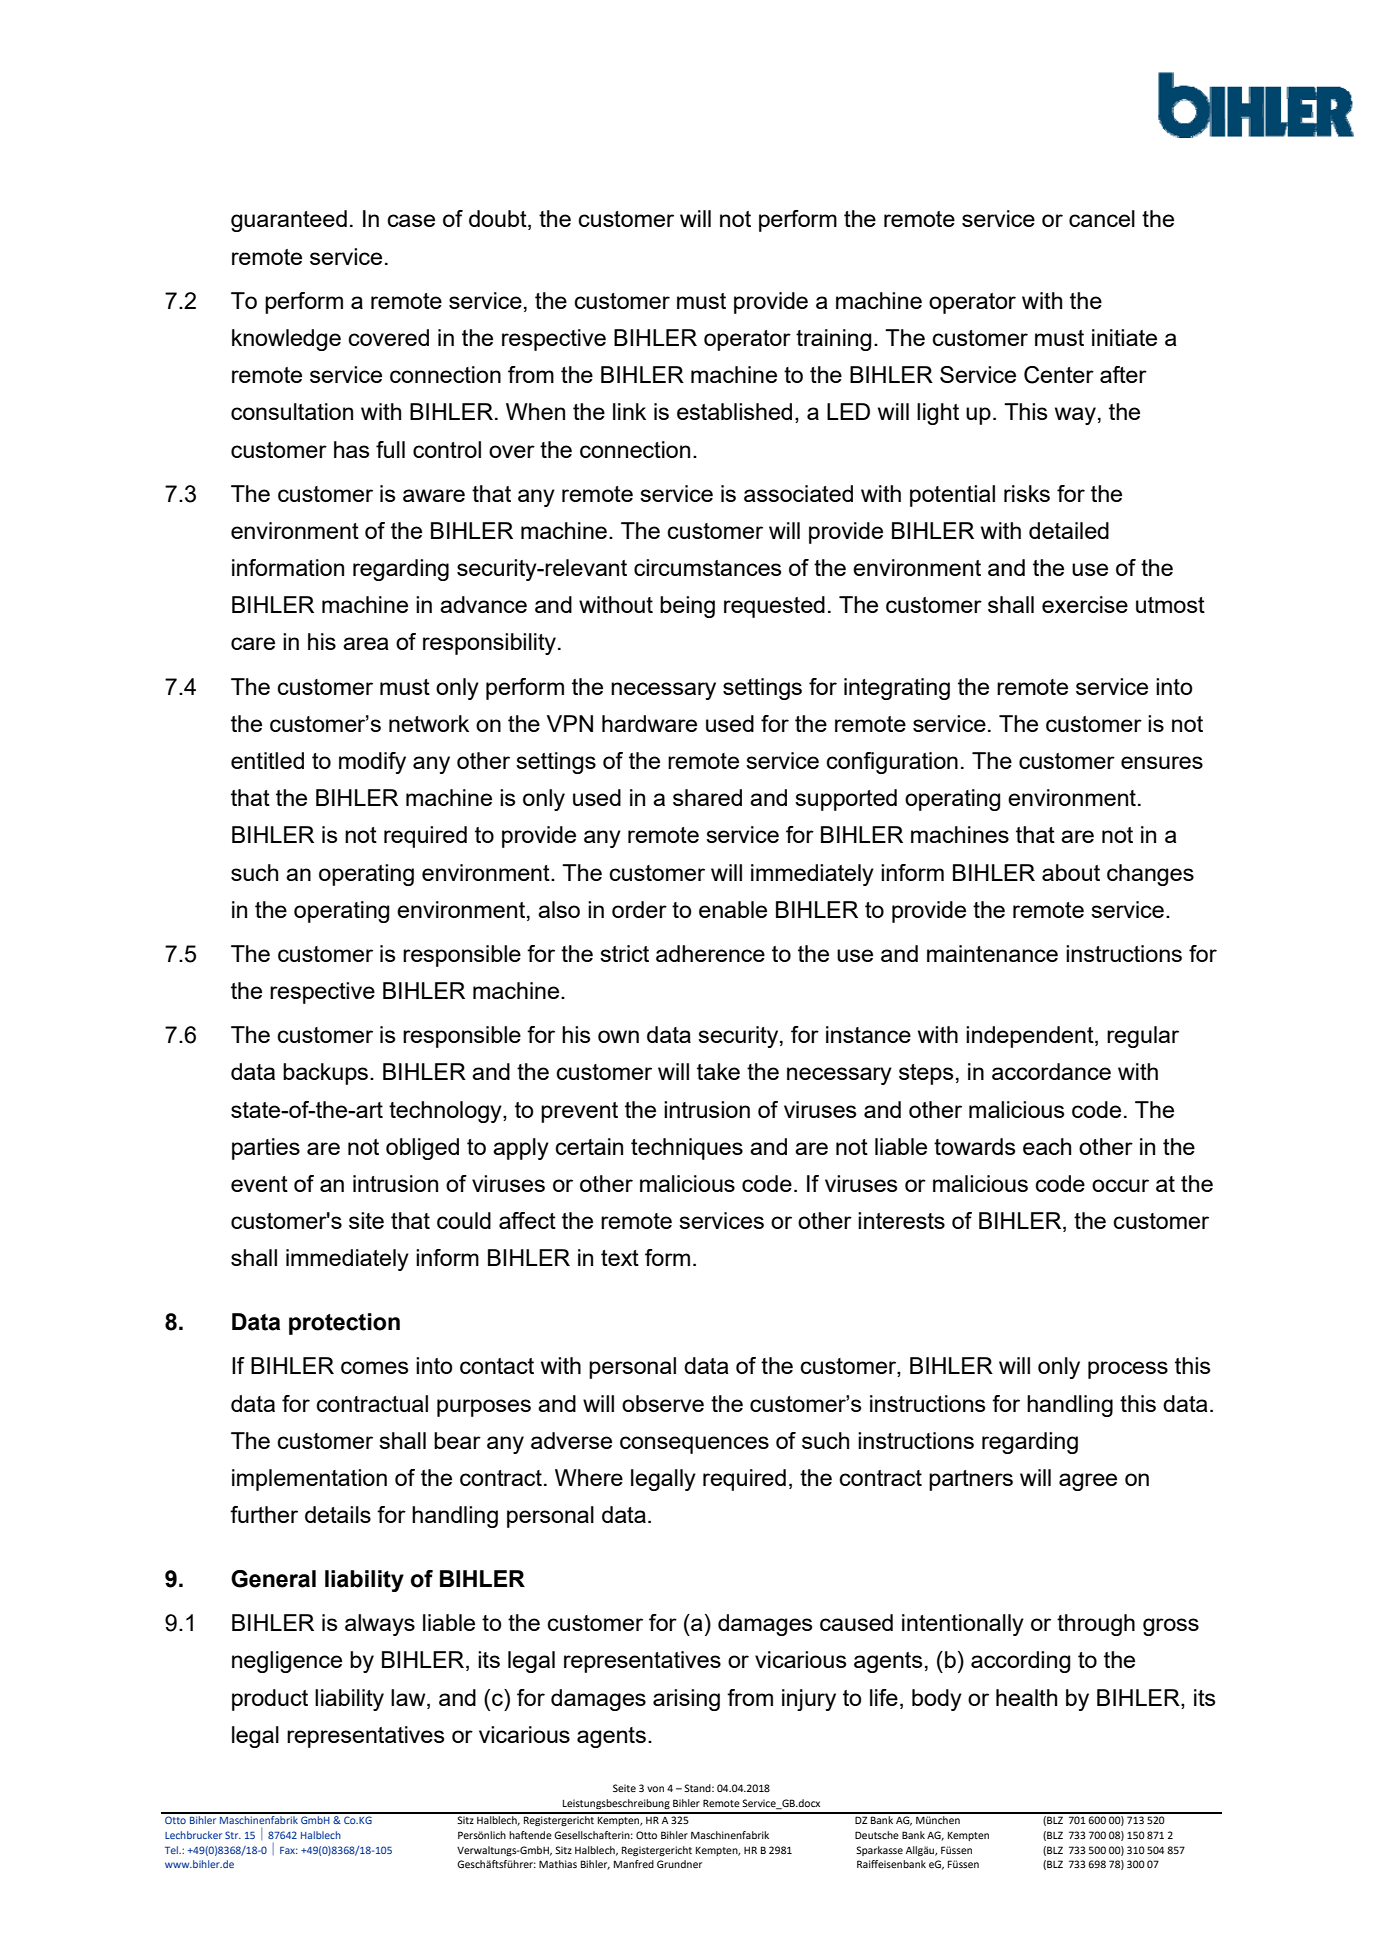 Image resolution: width=1383 pixels, height=1957 pixels. What do you see at coordinates (372, 763) in the page?
I see `modify` at bounding box center [372, 763].
